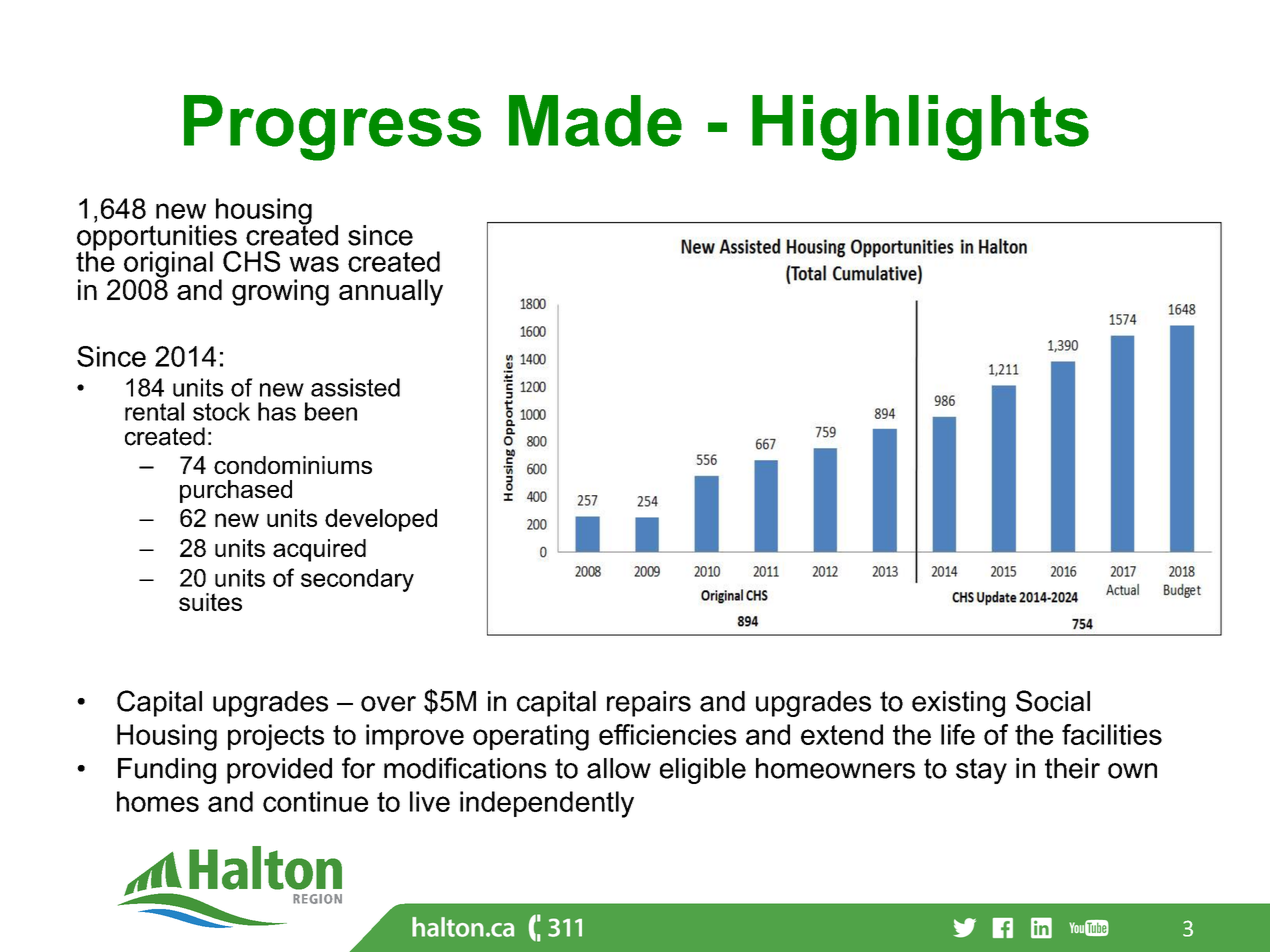 Image resolution: width=1270 pixels, height=952 pixels. Describe the element at coordinates (357, 580) in the screenshot. I see `secondary` at that location.
